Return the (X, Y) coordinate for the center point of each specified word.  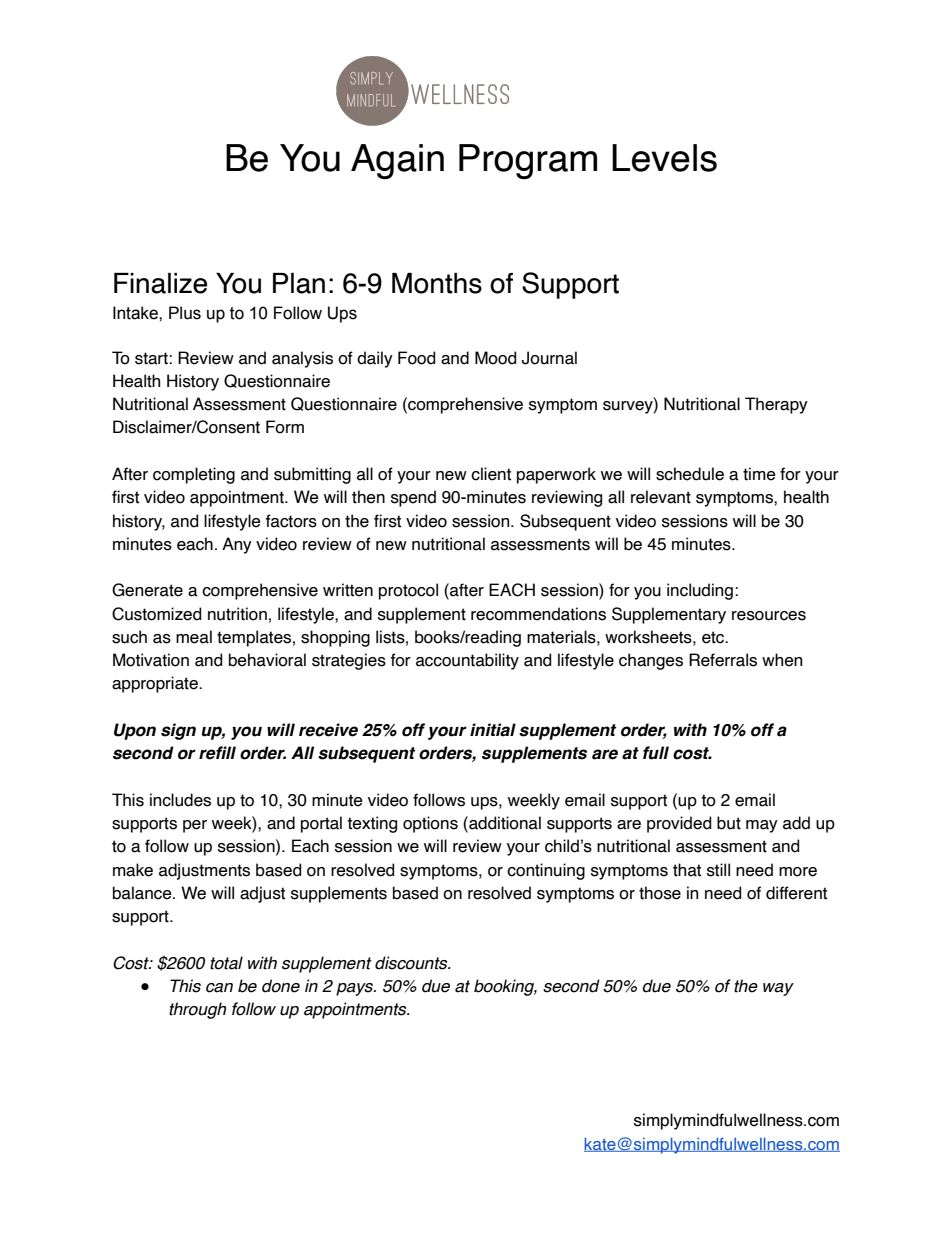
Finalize (160, 283)
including (700, 591)
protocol (408, 591)
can (219, 988)
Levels (664, 158)
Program (528, 161)
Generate (147, 590)
